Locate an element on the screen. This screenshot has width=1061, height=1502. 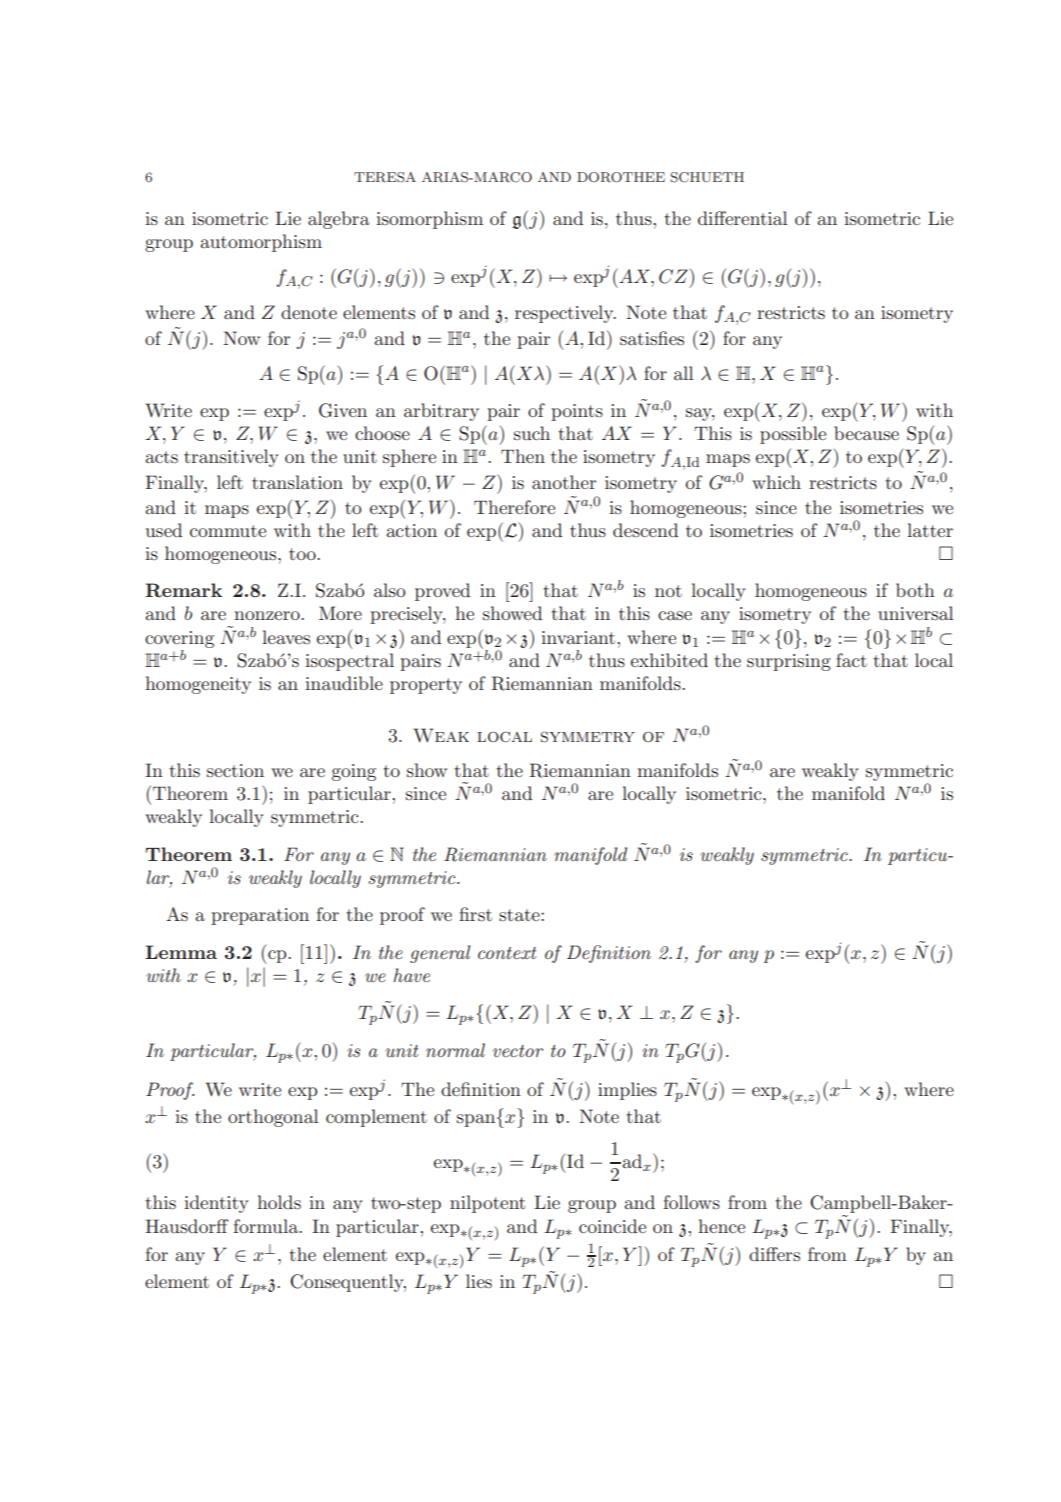
differential is located at coordinates (742, 218).
